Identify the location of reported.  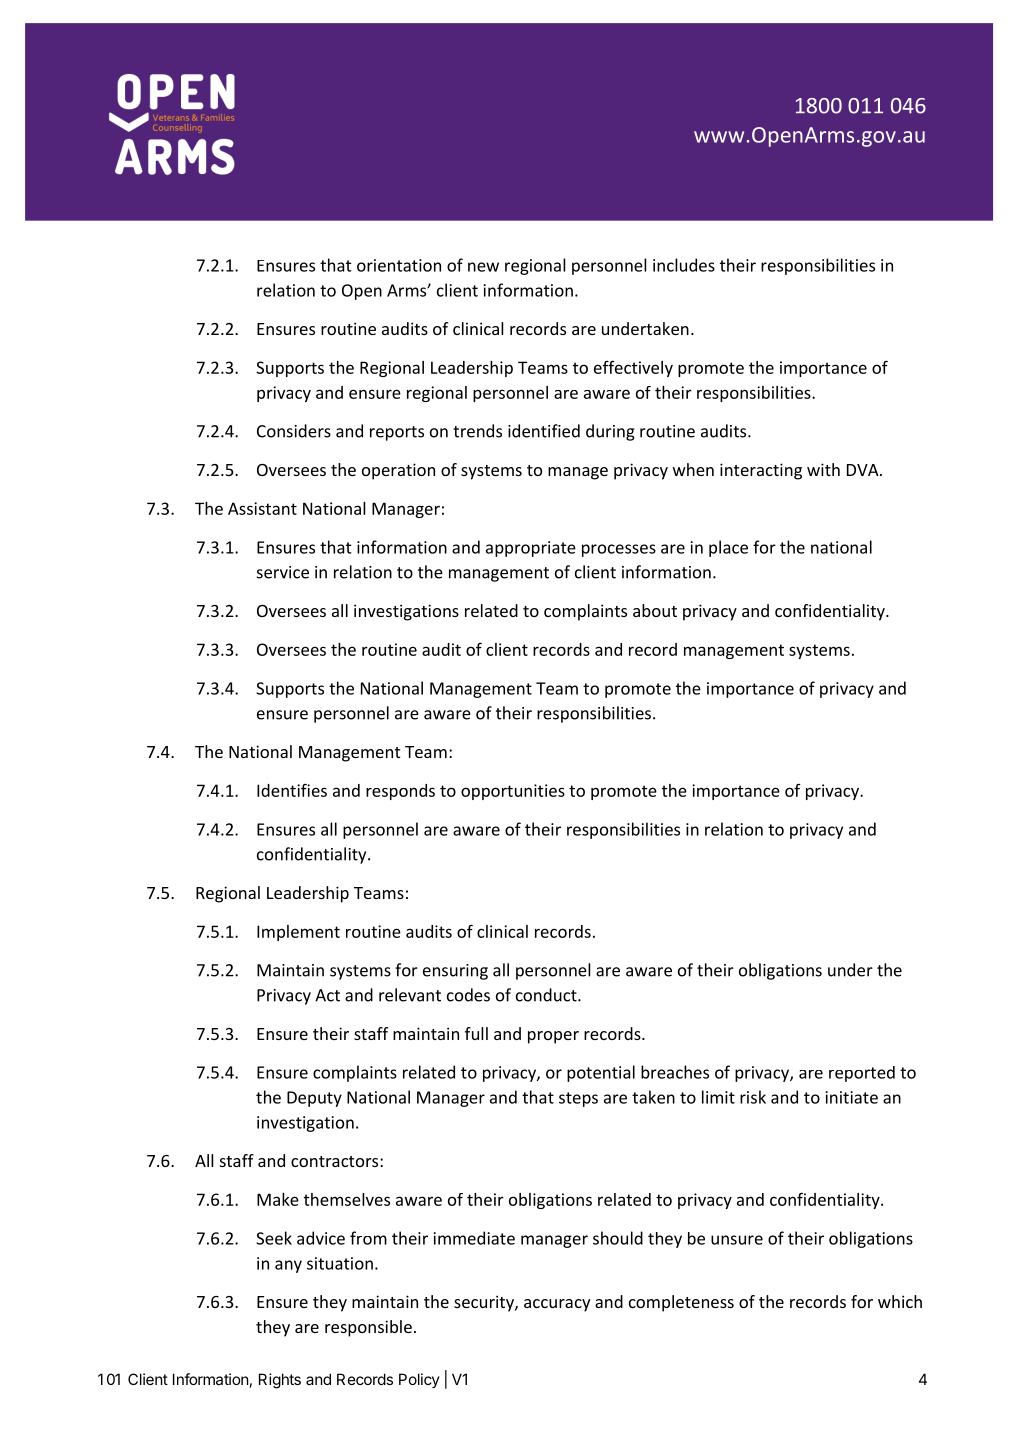
(862, 1074).
